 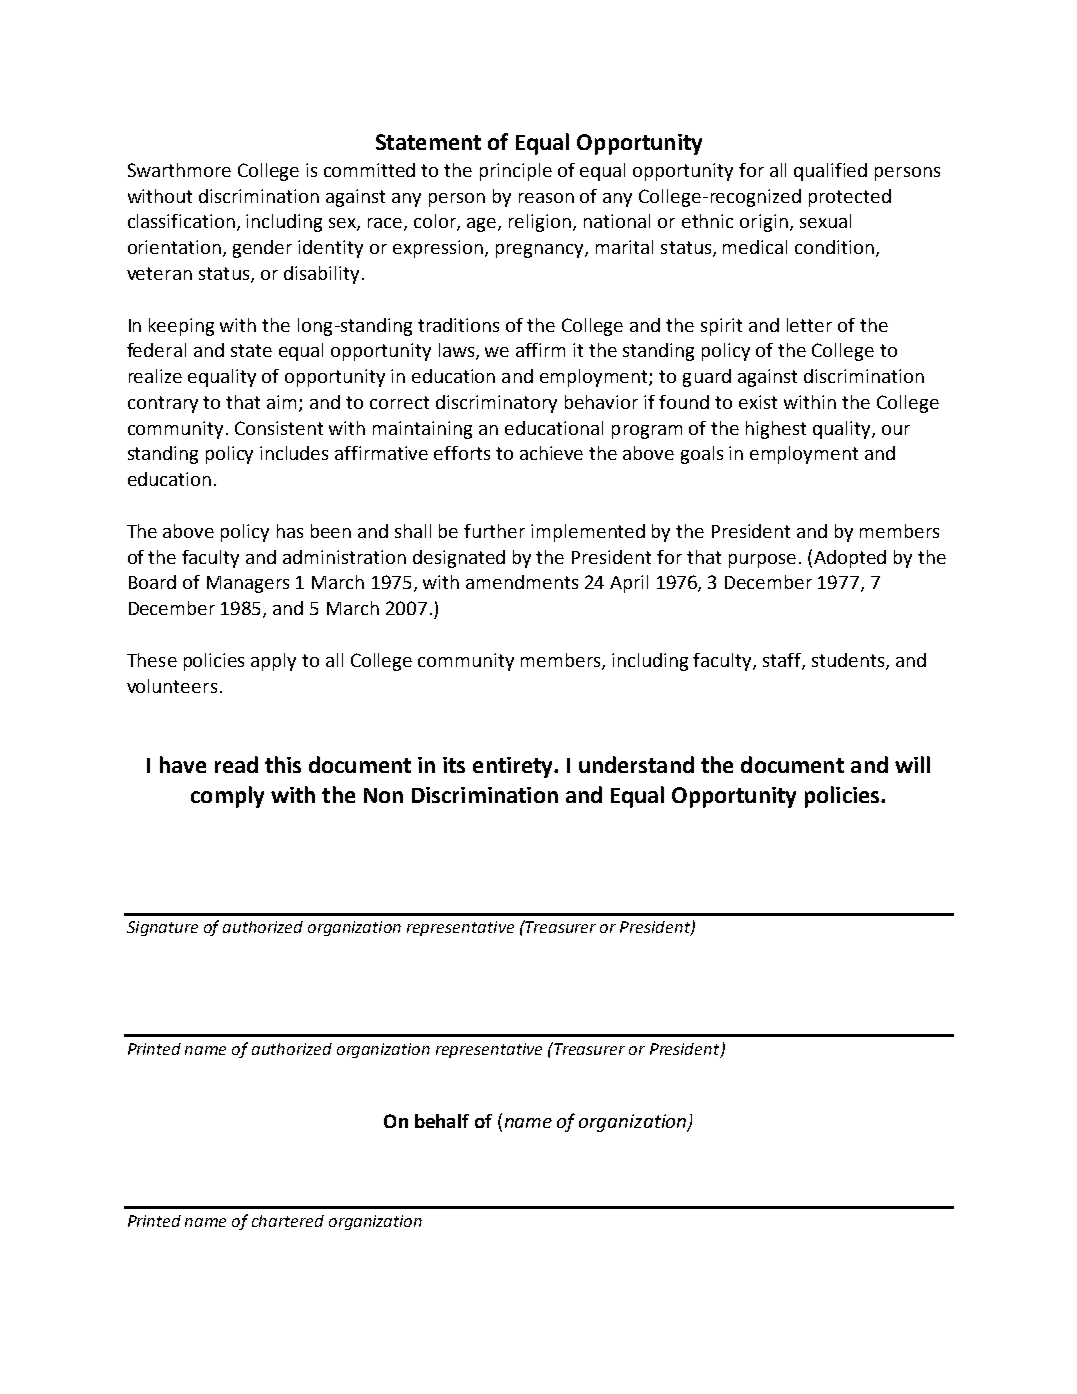 I want to click on chartered, so click(x=288, y=1221).
